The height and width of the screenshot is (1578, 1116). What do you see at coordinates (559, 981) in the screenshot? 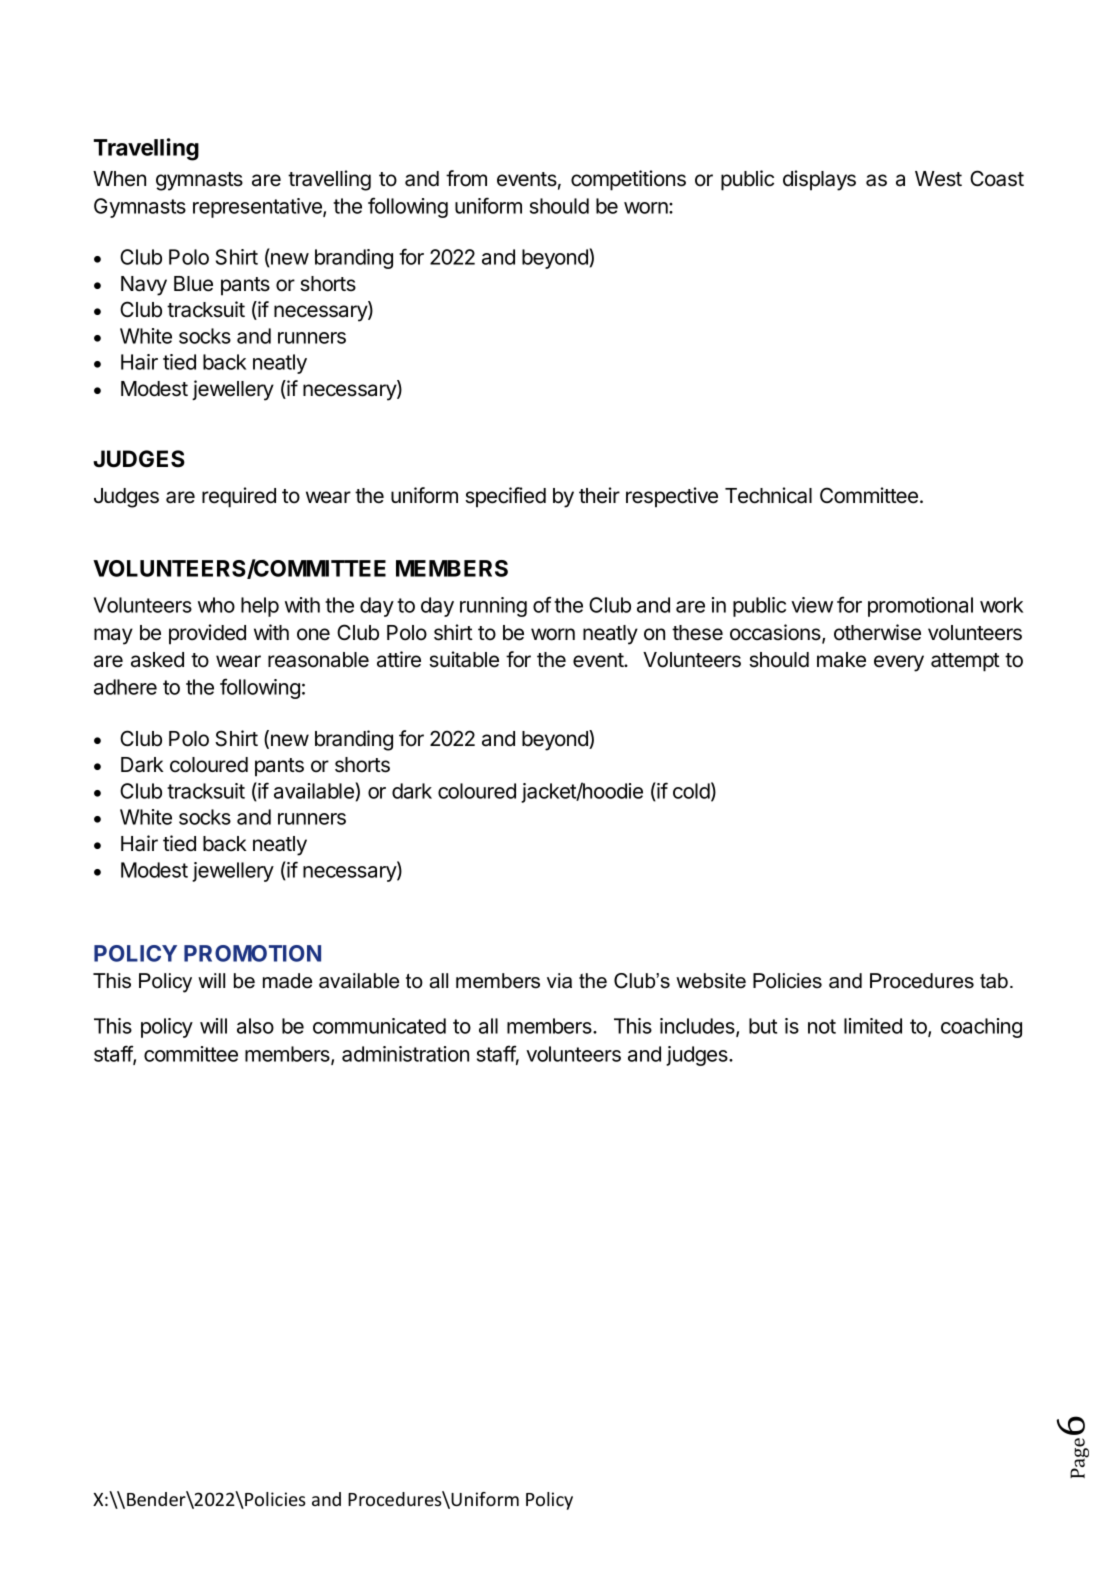
I see `via` at bounding box center [559, 981].
